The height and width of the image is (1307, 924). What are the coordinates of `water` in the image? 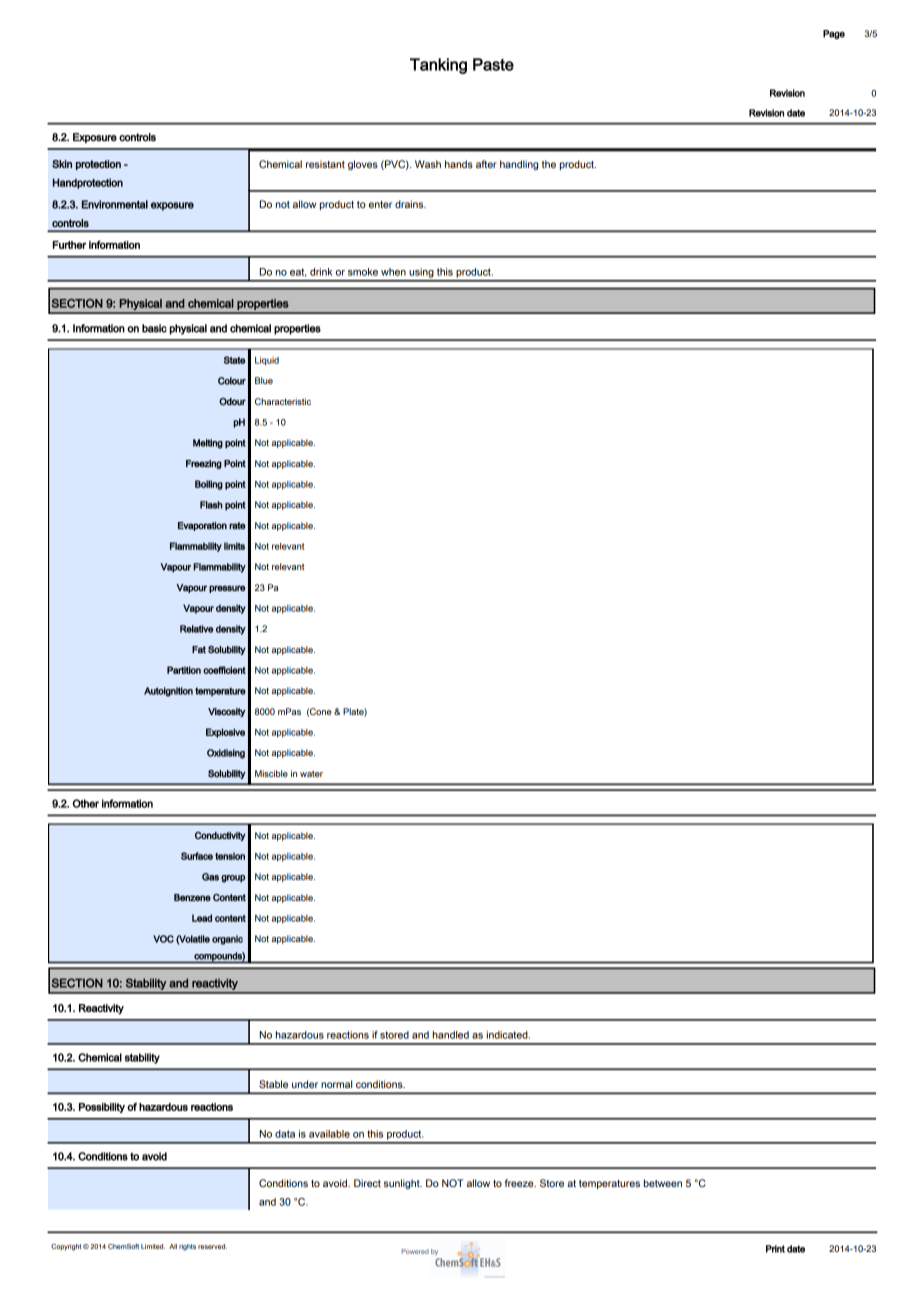 It's located at (311, 774).
